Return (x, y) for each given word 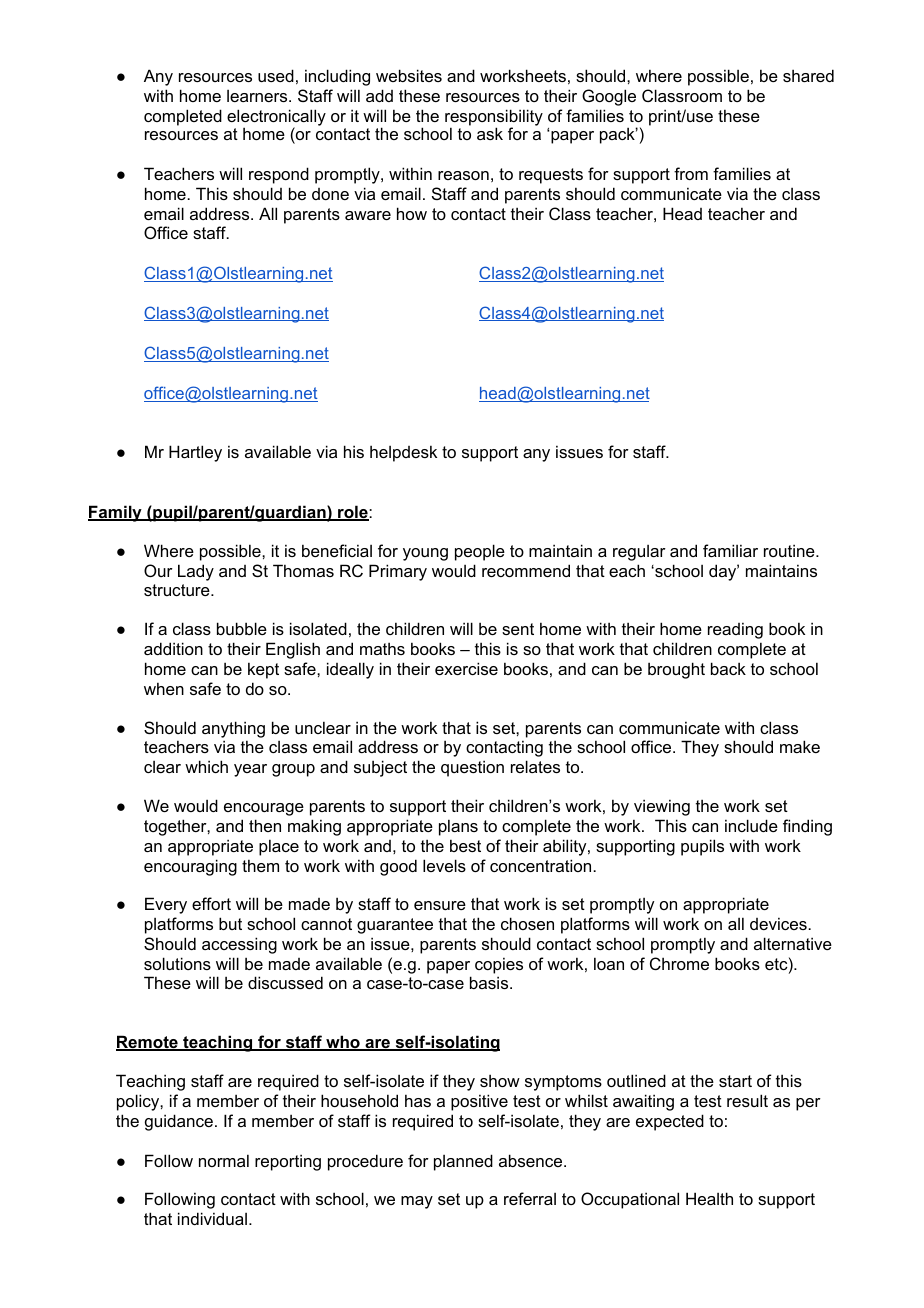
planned (463, 1162)
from (691, 173)
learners (258, 96)
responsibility (494, 118)
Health (709, 1198)
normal (224, 1160)
